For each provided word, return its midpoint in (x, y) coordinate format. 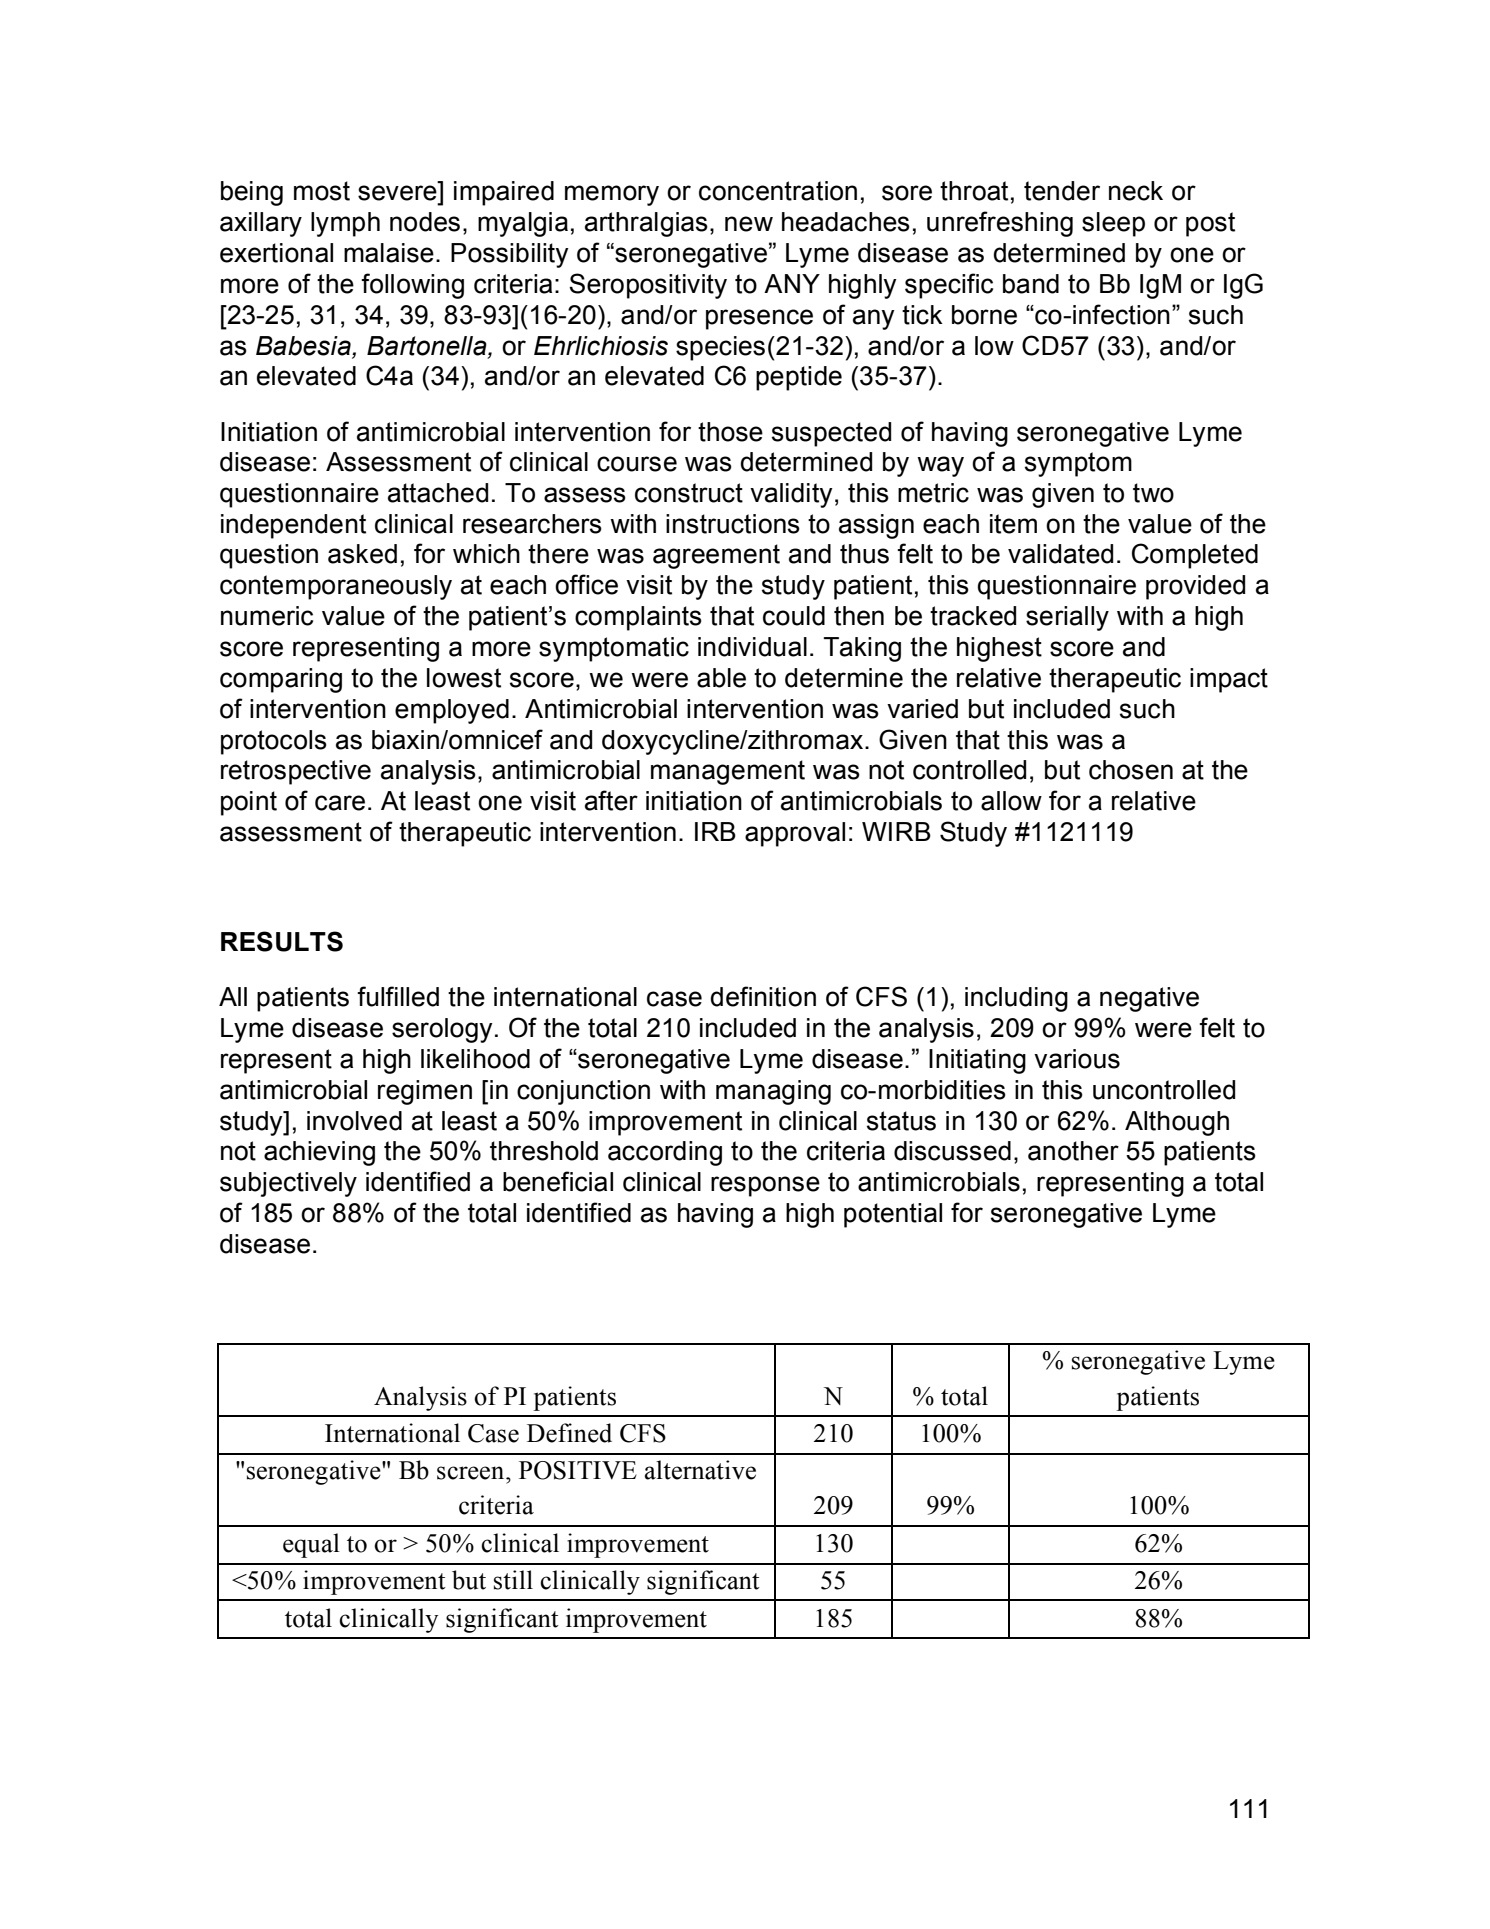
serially (1067, 618)
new (749, 224)
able (721, 678)
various (1077, 1059)
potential (893, 1215)
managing (773, 1092)
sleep (1113, 224)
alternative (700, 1470)
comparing (281, 680)
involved (354, 1121)
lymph (345, 224)
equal (311, 1545)
